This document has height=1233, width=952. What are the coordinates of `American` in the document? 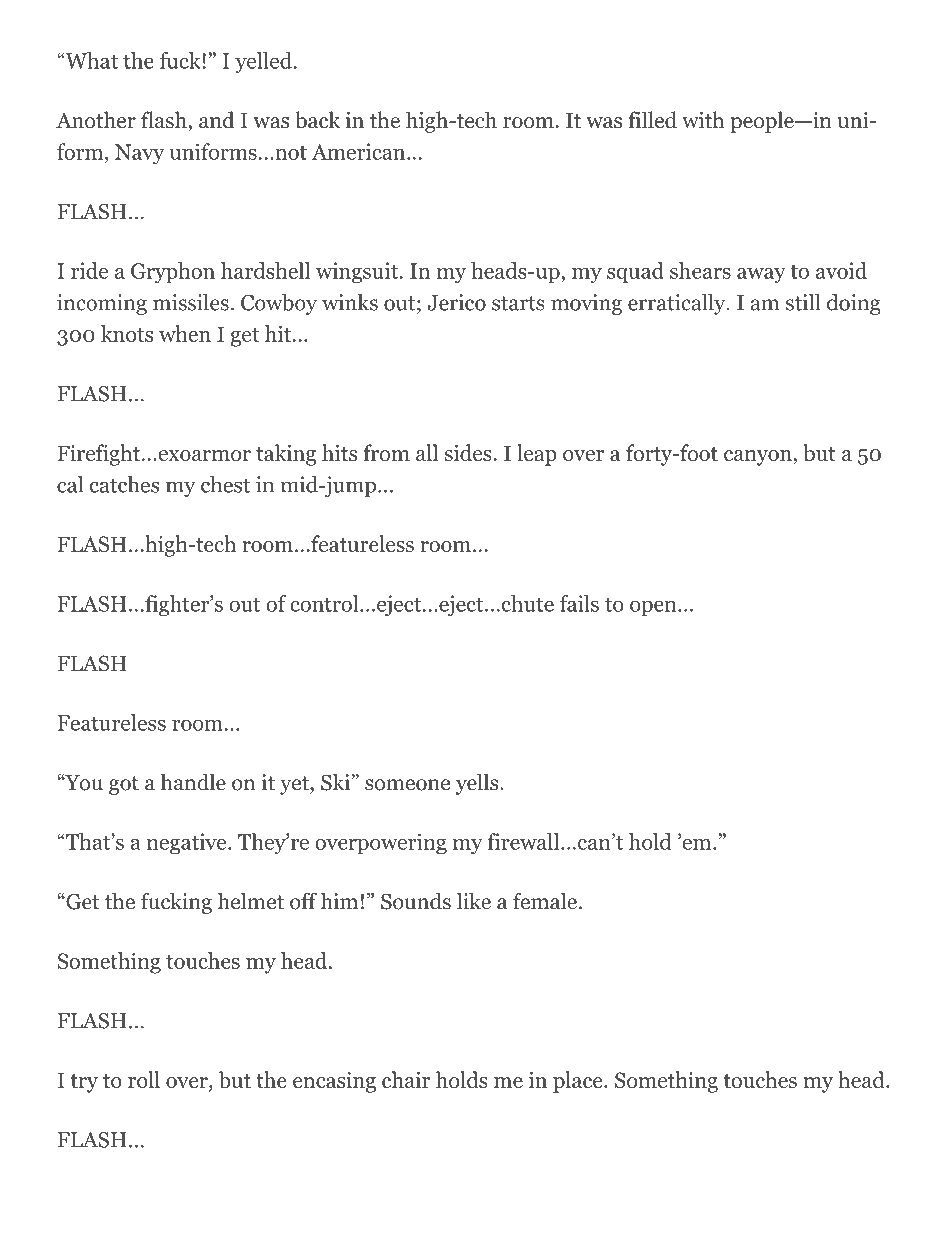 It's located at (360, 151).
